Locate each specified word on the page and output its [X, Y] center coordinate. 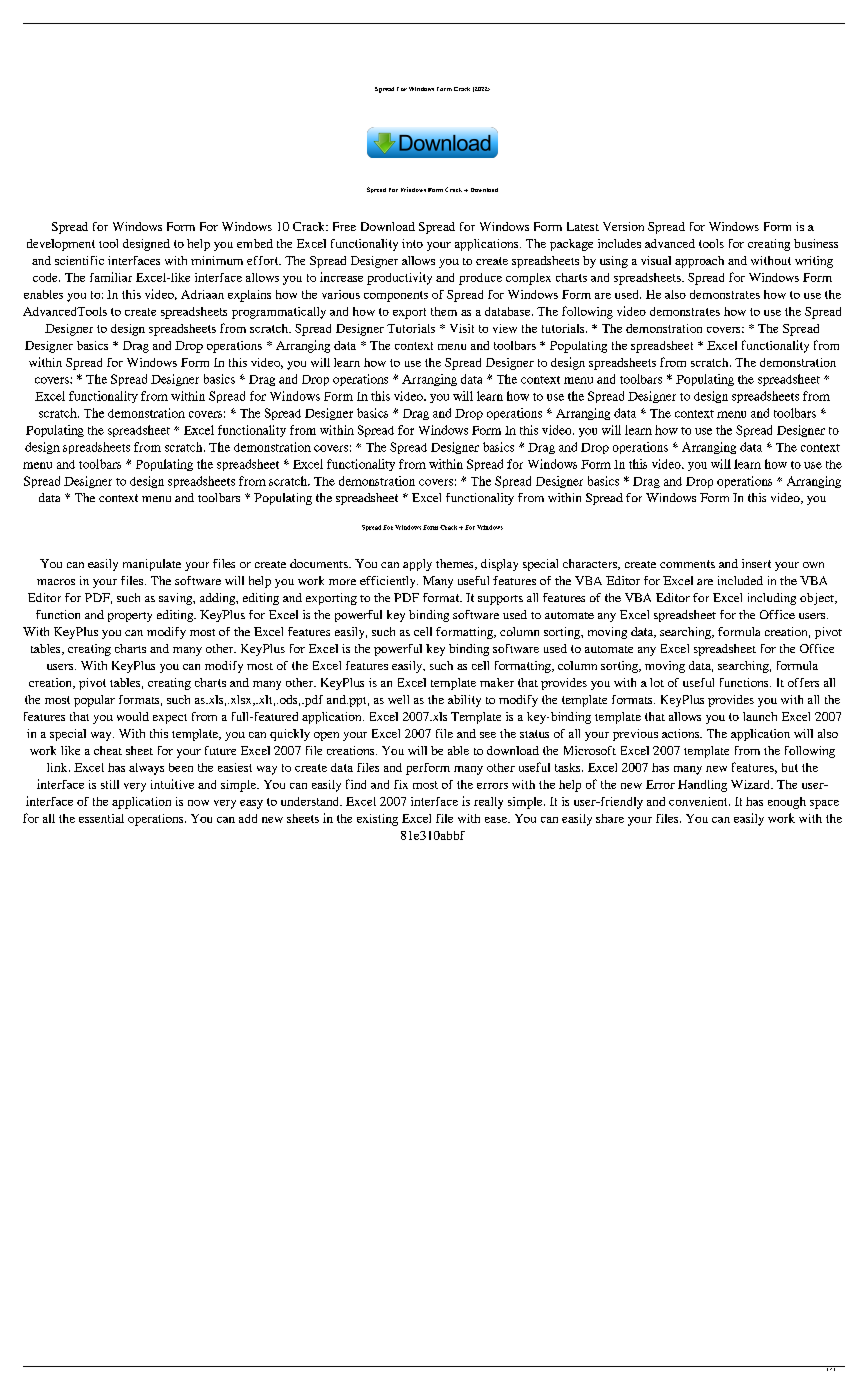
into [412, 243]
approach [699, 262]
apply [417, 565]
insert [756, 563]
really [488, 803]
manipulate [152, 565]
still [110, 784]
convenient [699, 801]
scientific [79, 260]
